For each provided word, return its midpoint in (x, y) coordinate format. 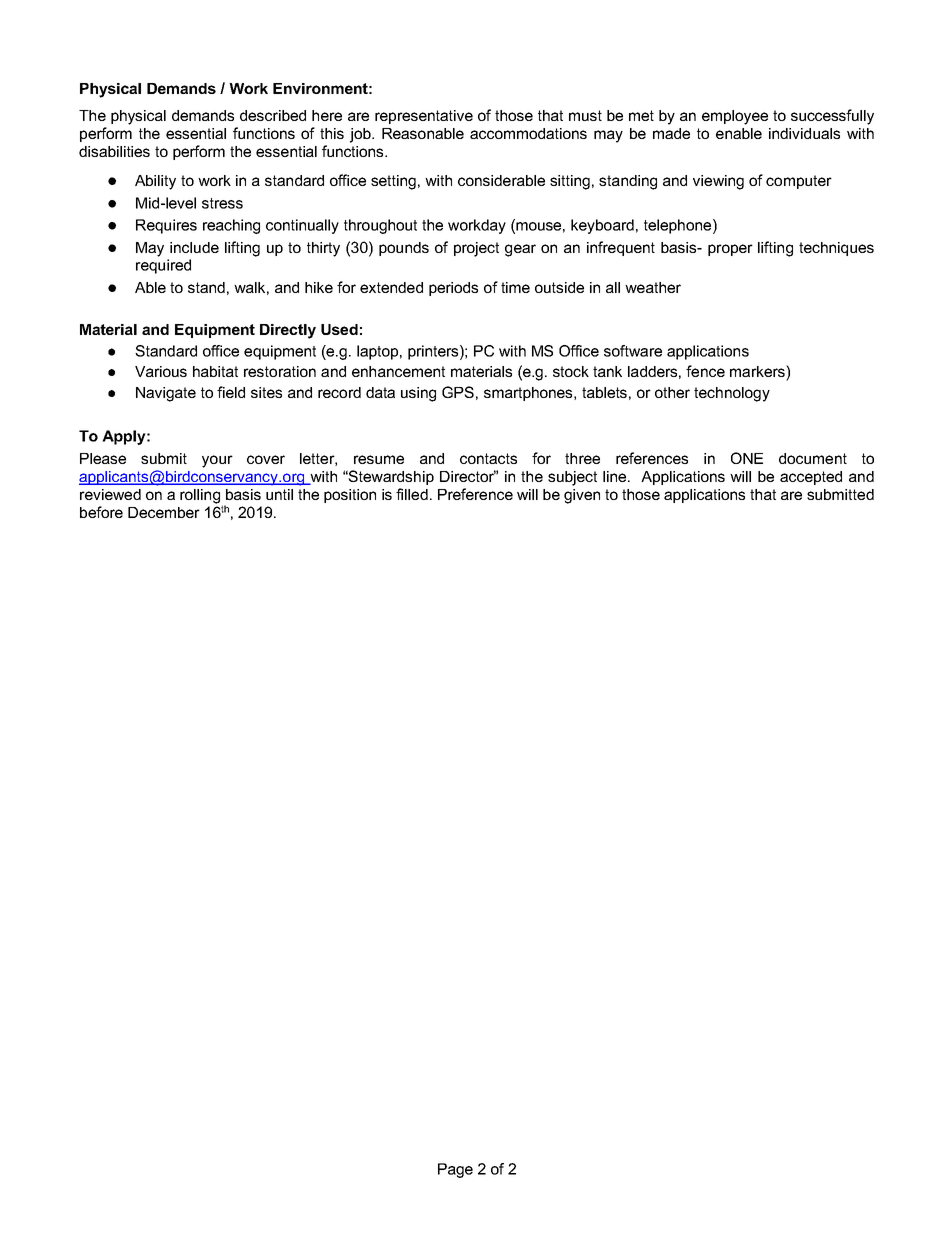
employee (735, 117)
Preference (475, 494)
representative (424, 117)
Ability (155, 182)
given (582, 496)
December (164, 512)
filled (412, 494)
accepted (811, 478)
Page (455, 1170)
